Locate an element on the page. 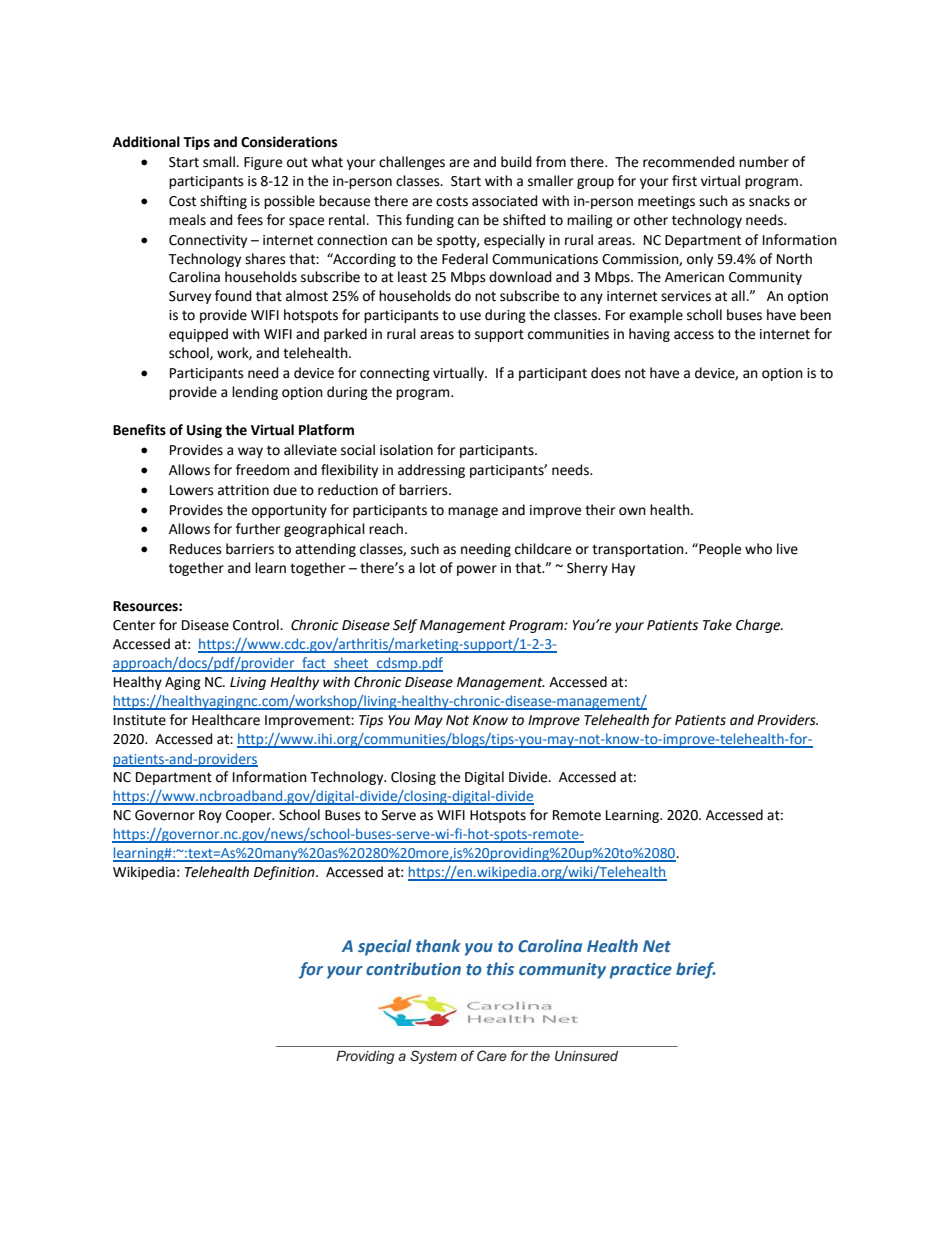  having is located at coordinates (649, 335).
